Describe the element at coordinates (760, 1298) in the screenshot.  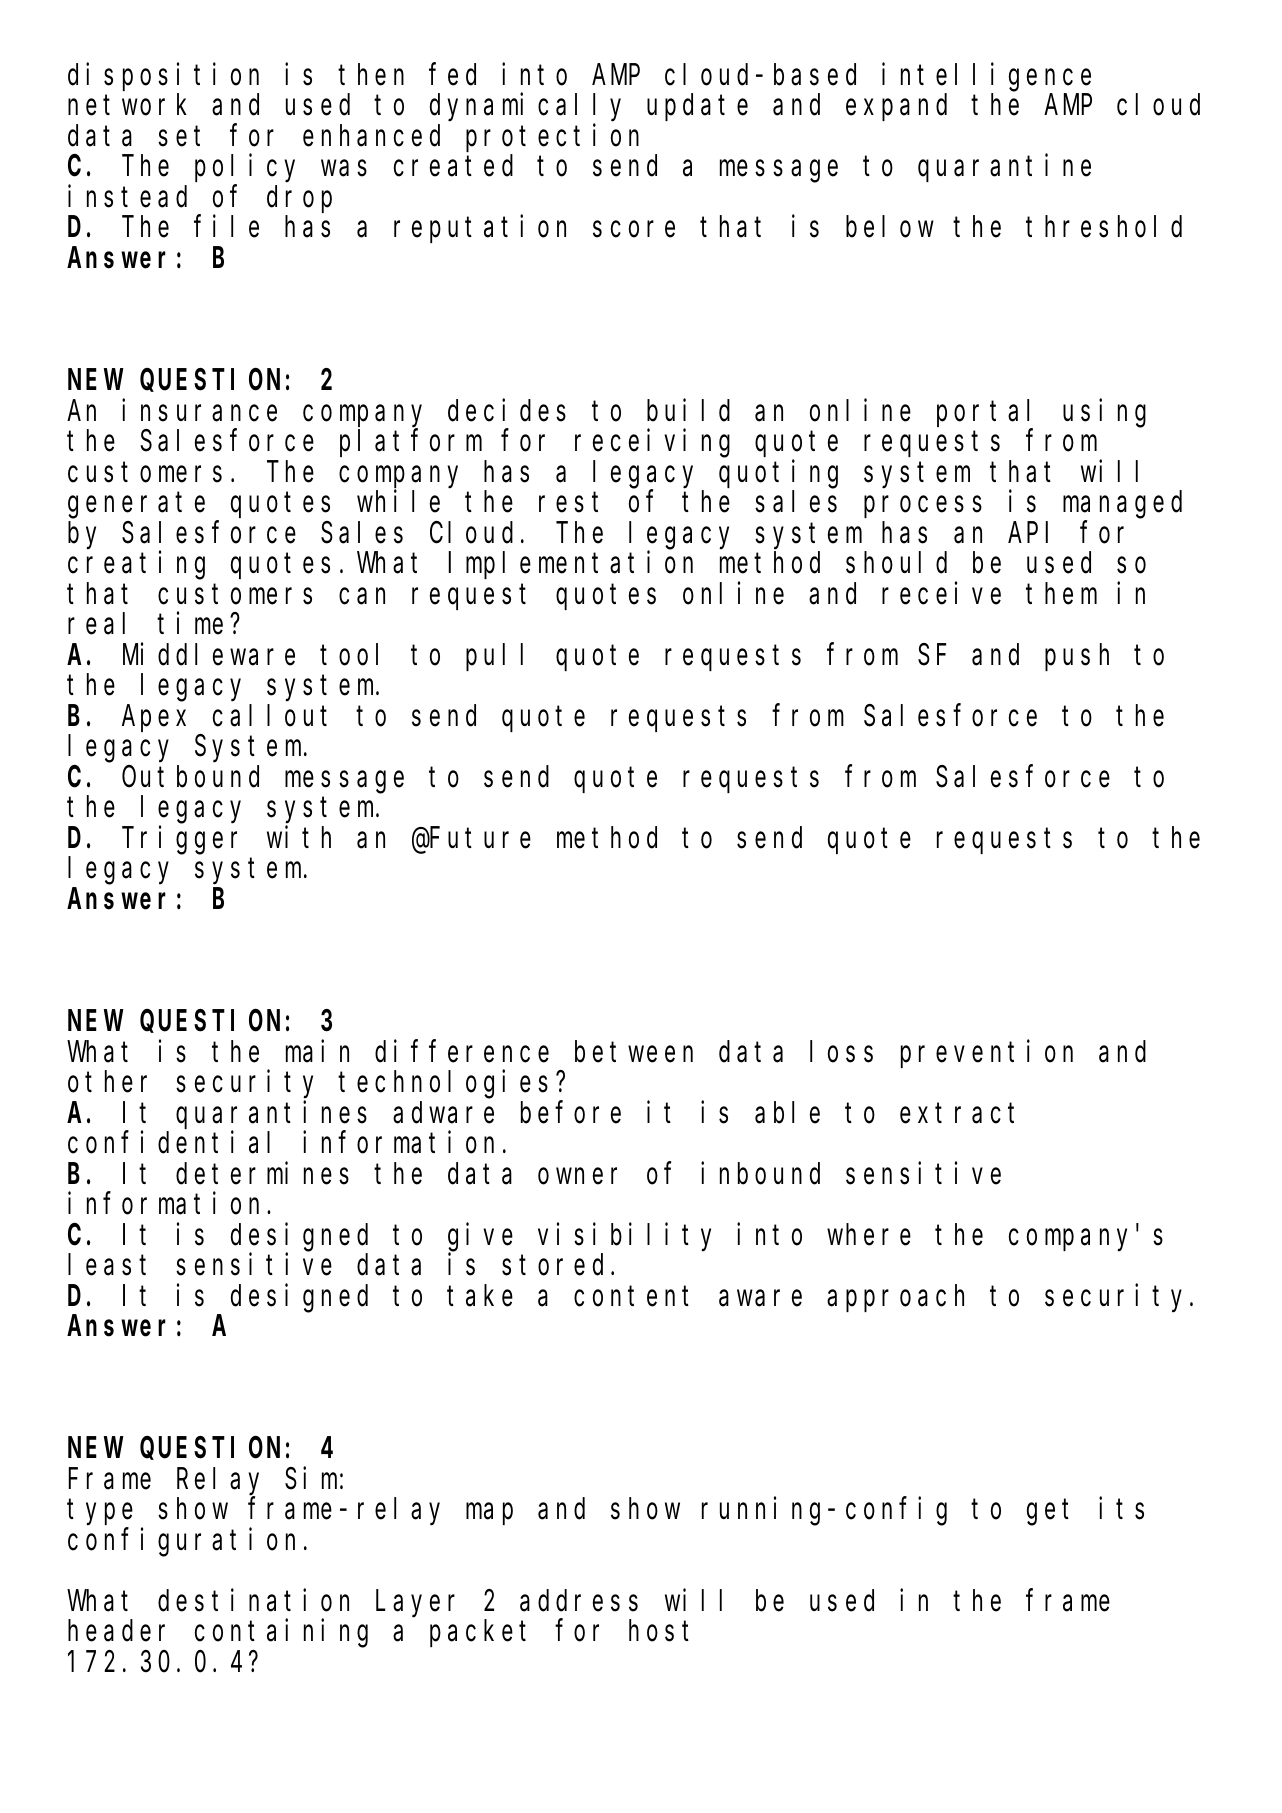
I see `aware` at that location.
